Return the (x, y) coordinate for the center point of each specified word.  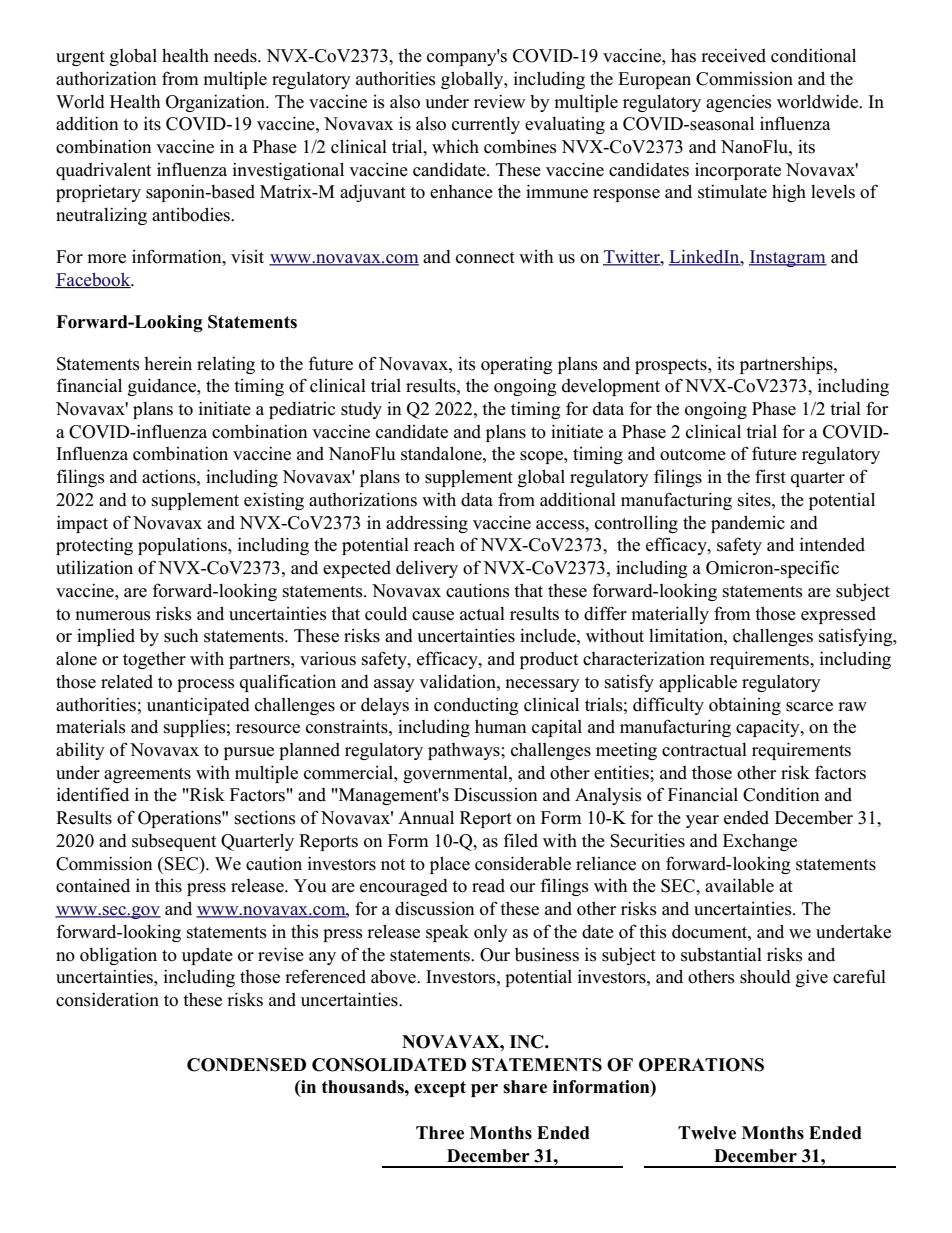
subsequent (174, 842)
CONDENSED (246, 1065)
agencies (739, 103)
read (488, 886)
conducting (476, 706)
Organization (217, 103)
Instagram (788, 258)
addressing (427, 524)
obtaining (745, 706)
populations (183, 546)
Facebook (94, 280)
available (739, 885)
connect (485, 258)
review (499, 101)
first (770, 476)
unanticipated (198, 706)
